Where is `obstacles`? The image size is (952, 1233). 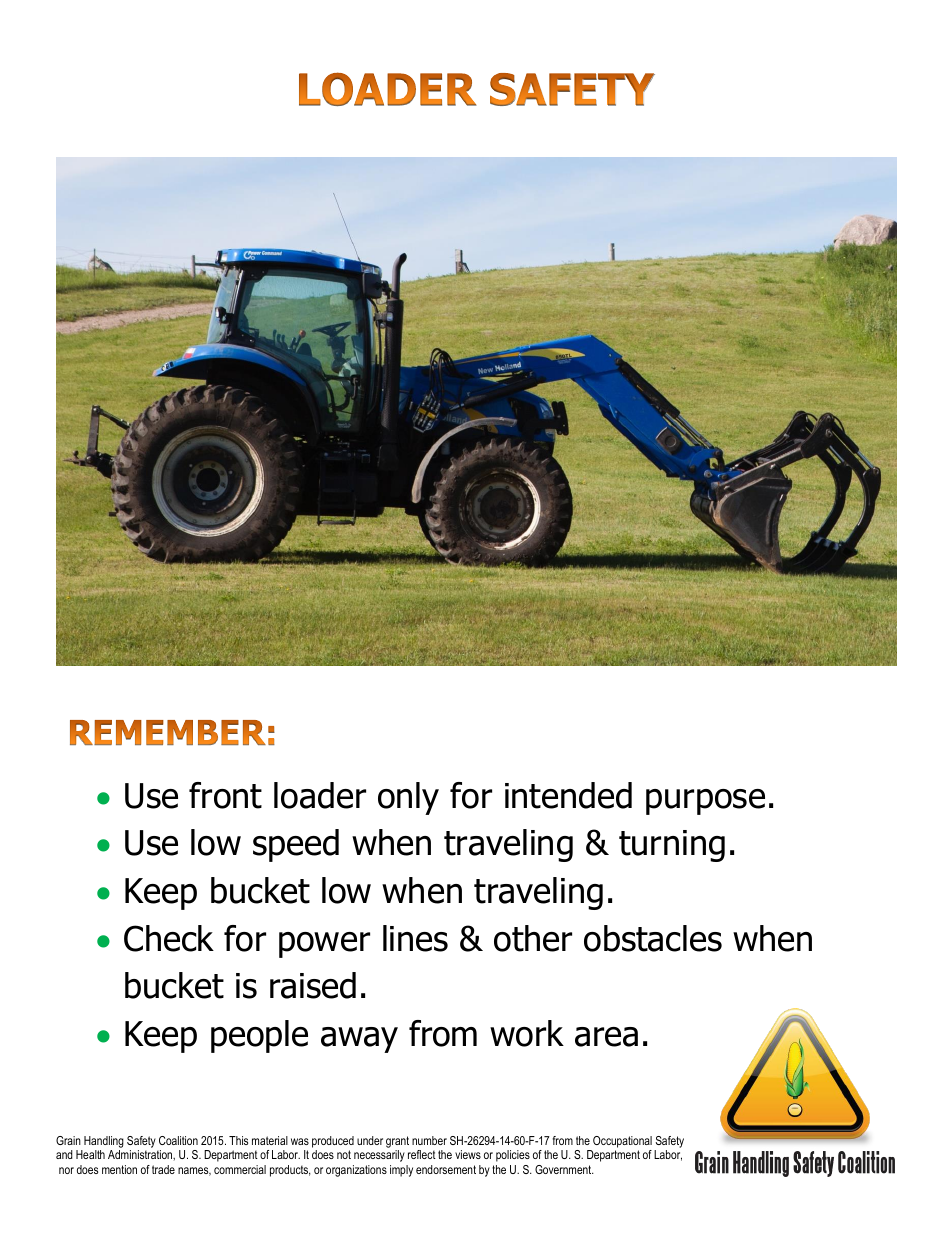 obstacles is located at coordinates (653, 938).
